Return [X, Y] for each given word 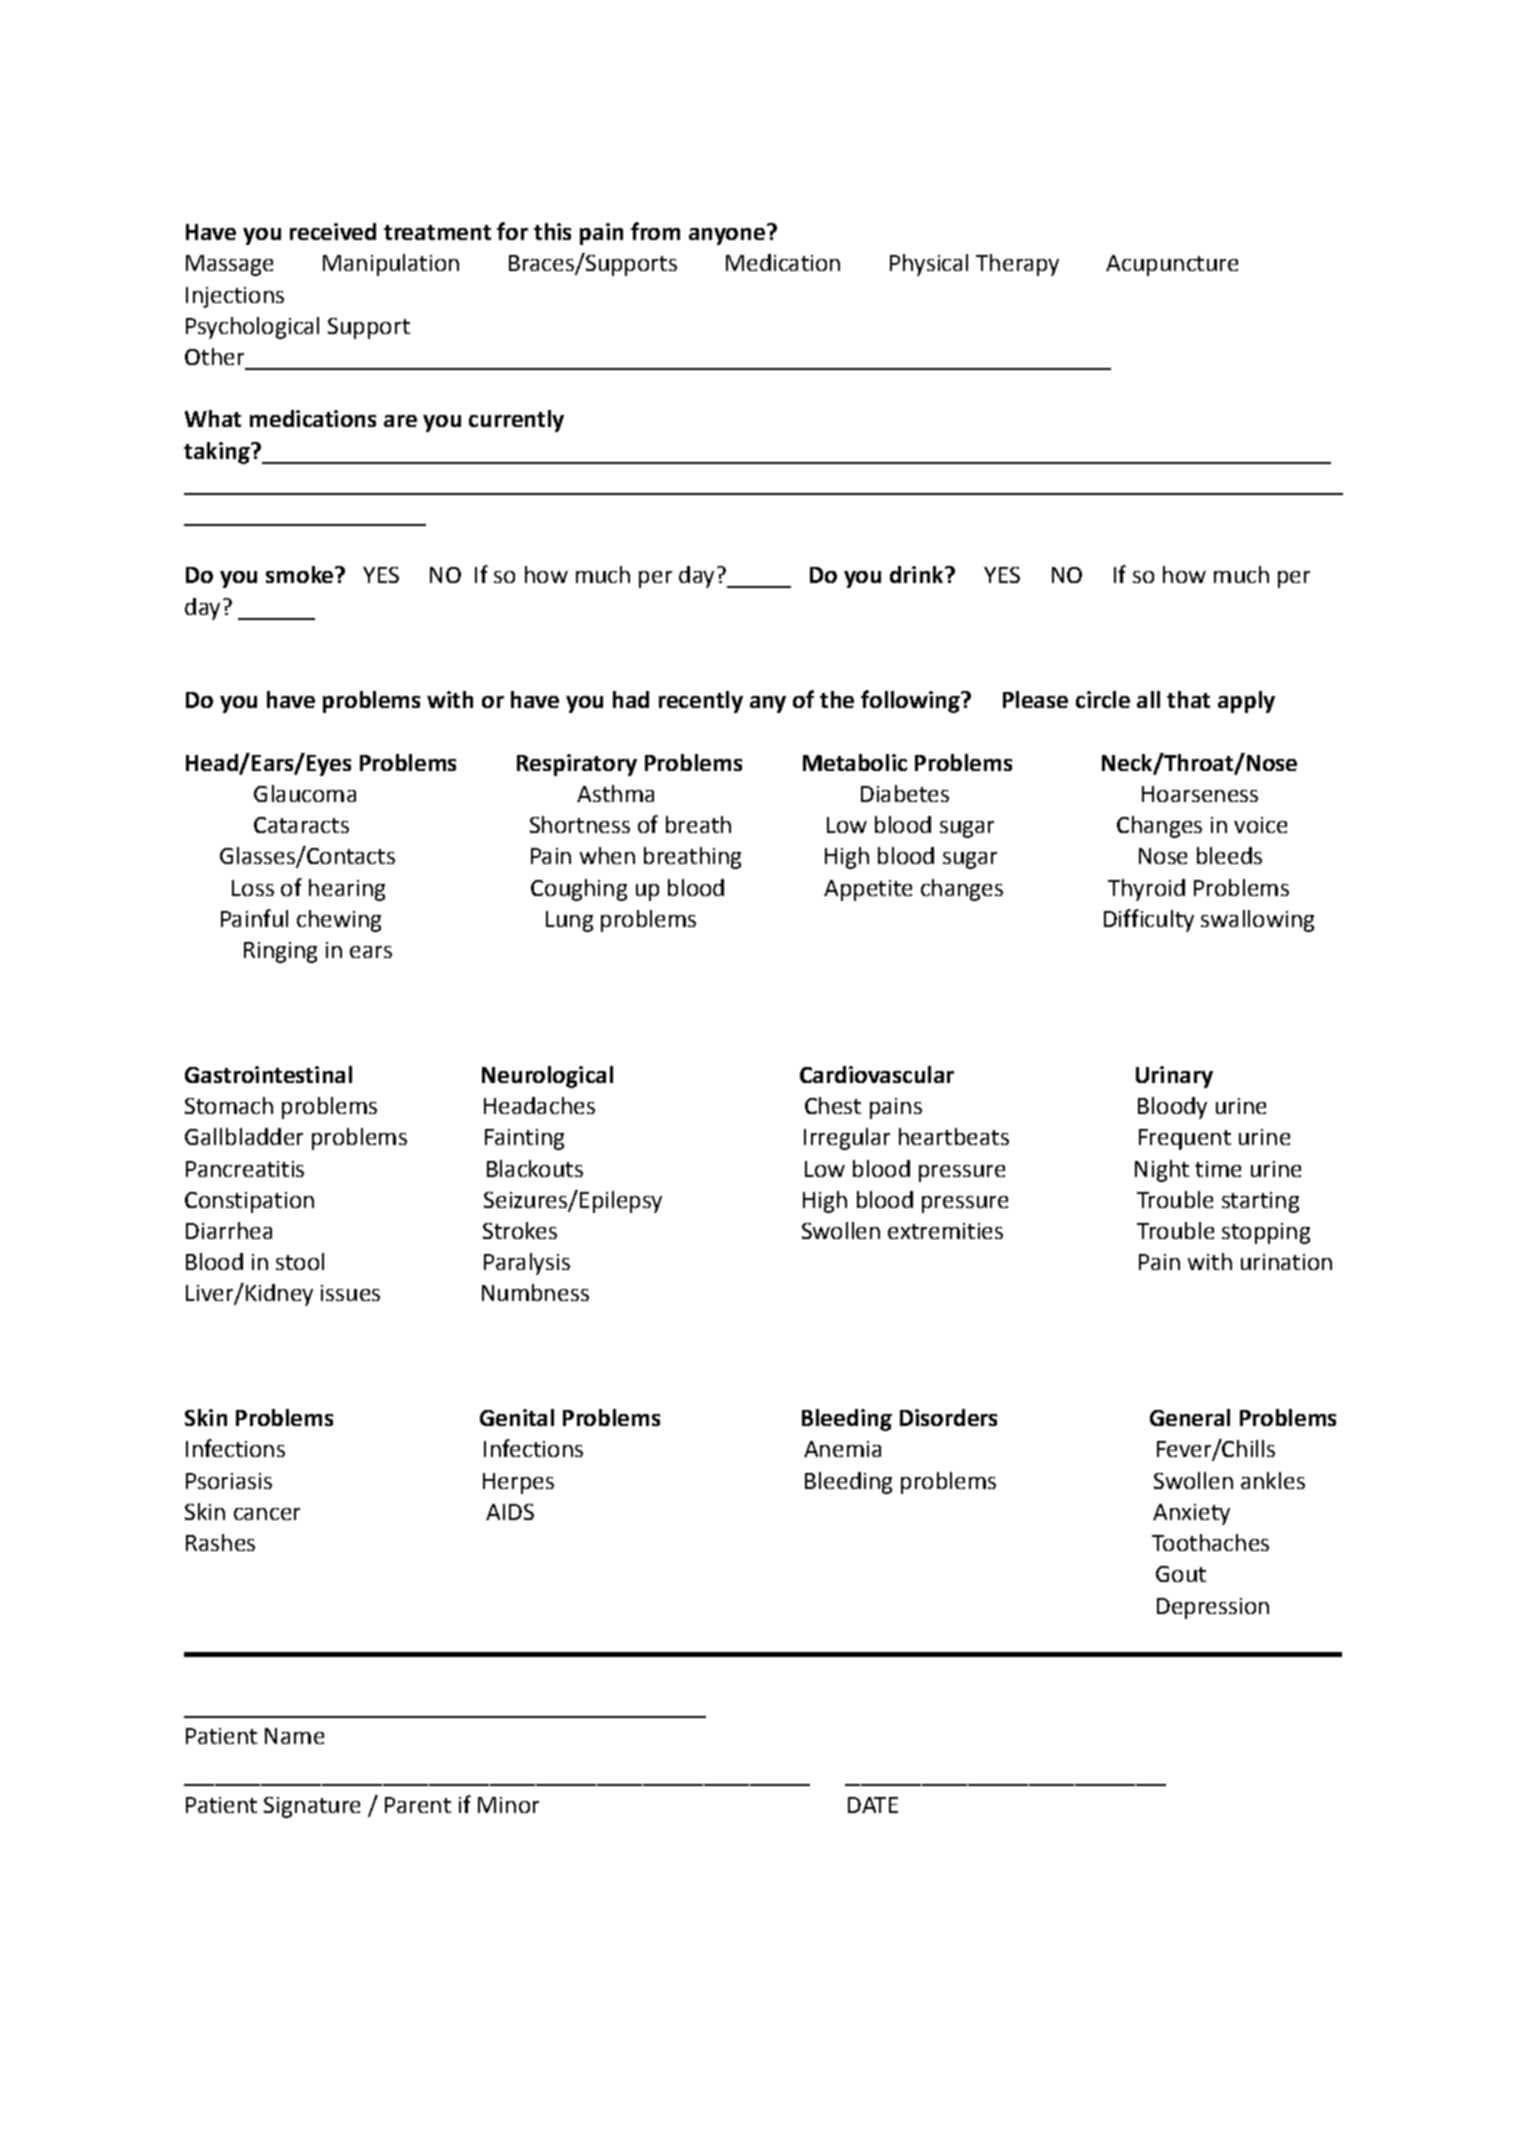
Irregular [847, 1139]
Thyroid [1146, 890]
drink [918, 574]
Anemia [842, 1449]
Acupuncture [1172, 265]
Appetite [868, 890]
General [1190, 1417]
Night [1162, 1171]
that [1188, 699]
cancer [267, 1514]
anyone [727, 236]
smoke [299, 574]
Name [294, 1736]
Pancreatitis [245, 1169]
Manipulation [391, 265]
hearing [347, 890]
